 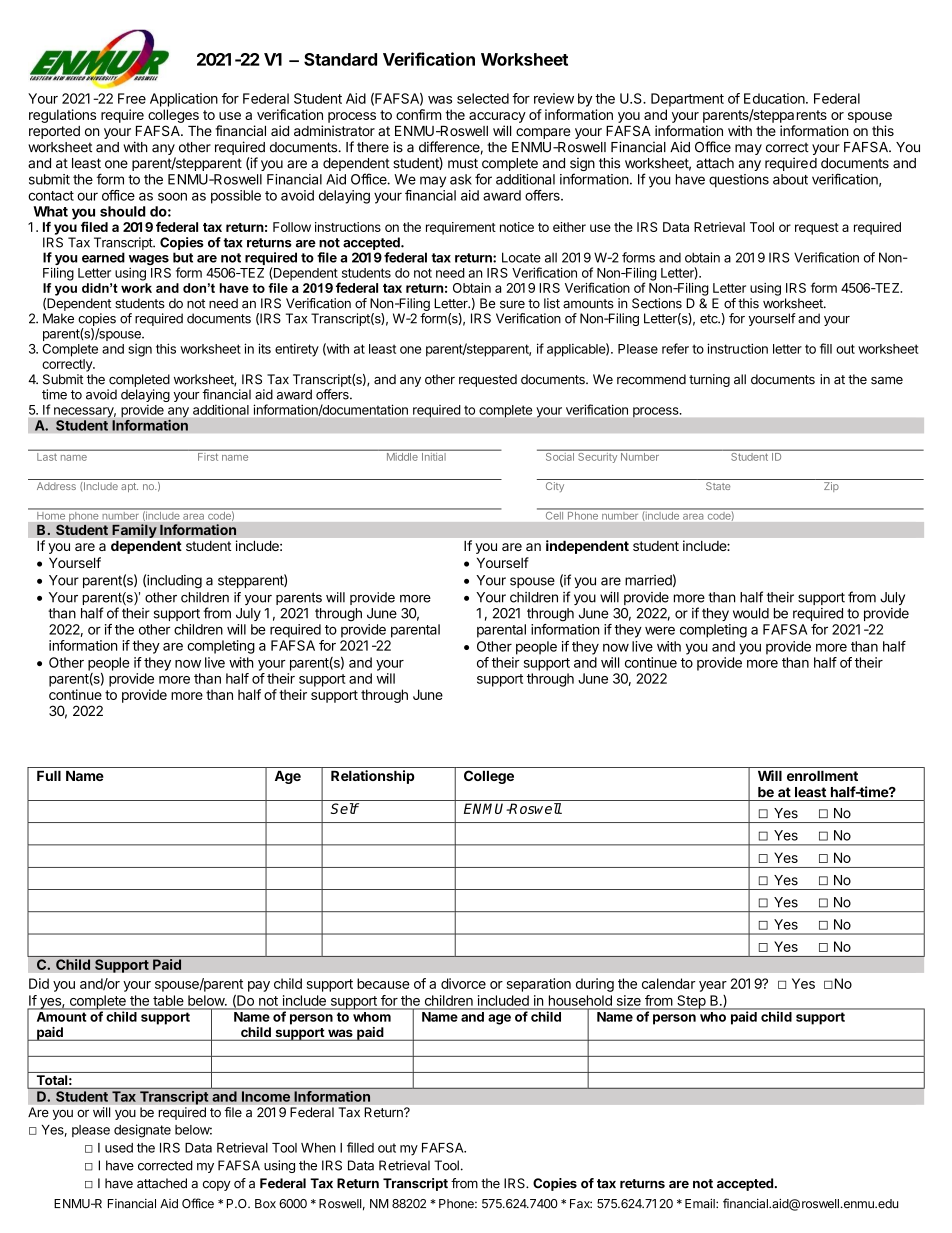 What do you see at coordinates (483, 98) in the screenshot?
I see `selected` at bounding box center [483, 98].
